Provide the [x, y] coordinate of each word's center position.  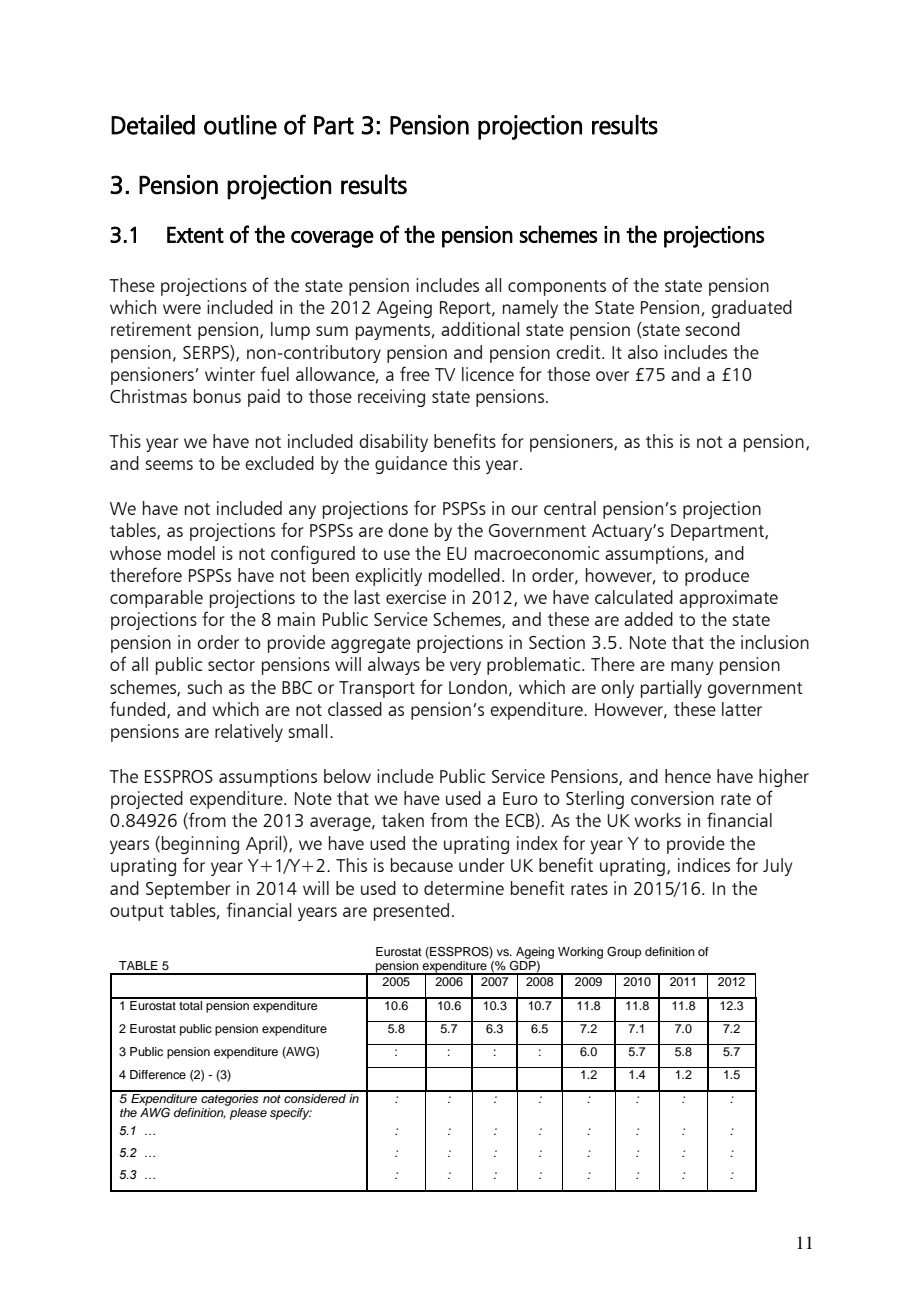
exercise [416, 597]
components [557, 288]
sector [231, 665]
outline [240, 125]
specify [291, 1114]
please [248, 1114]
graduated [752, 309]
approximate [728, 599]
